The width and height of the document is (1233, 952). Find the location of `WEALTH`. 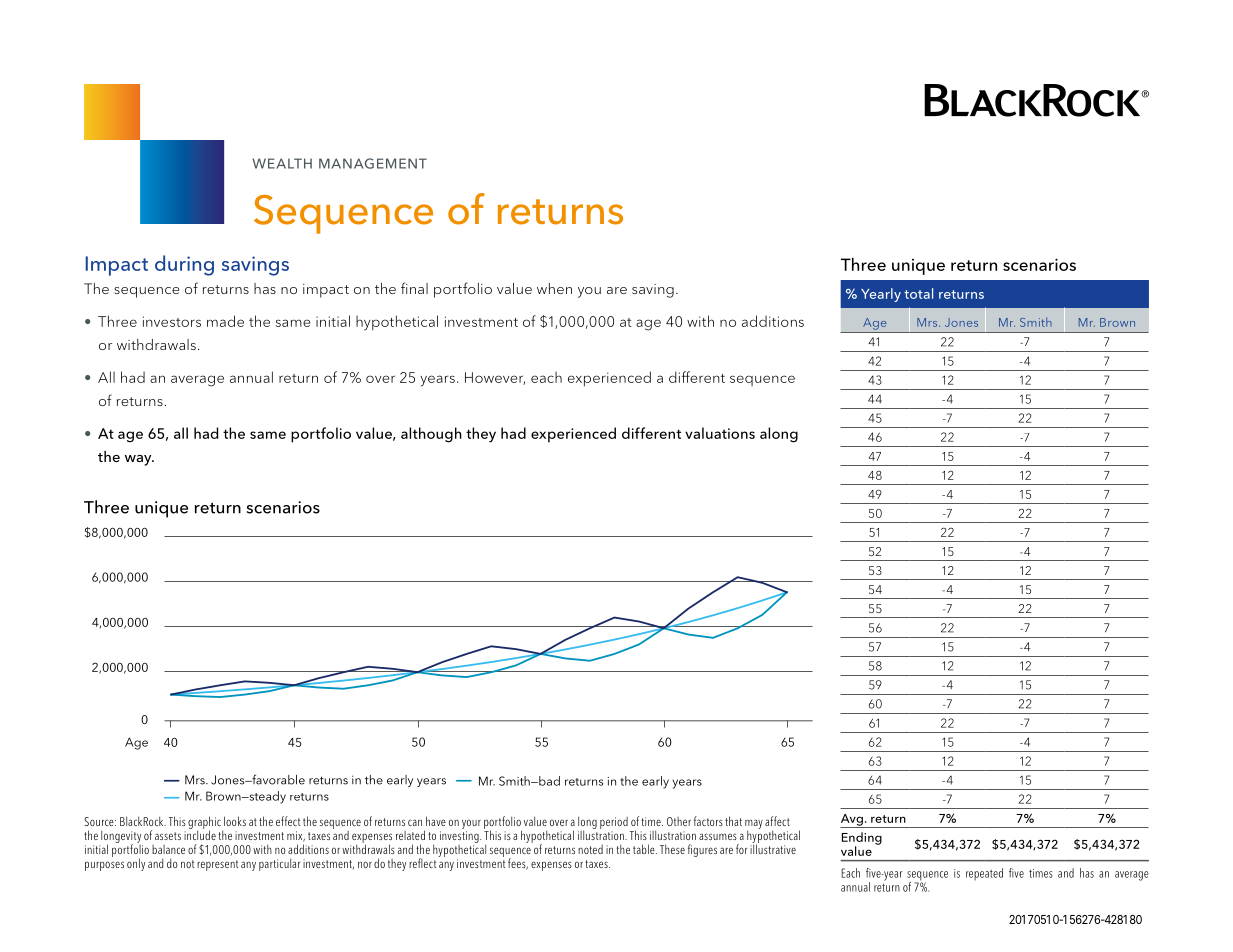

WEALTH is located at coordinates (282, 163).
